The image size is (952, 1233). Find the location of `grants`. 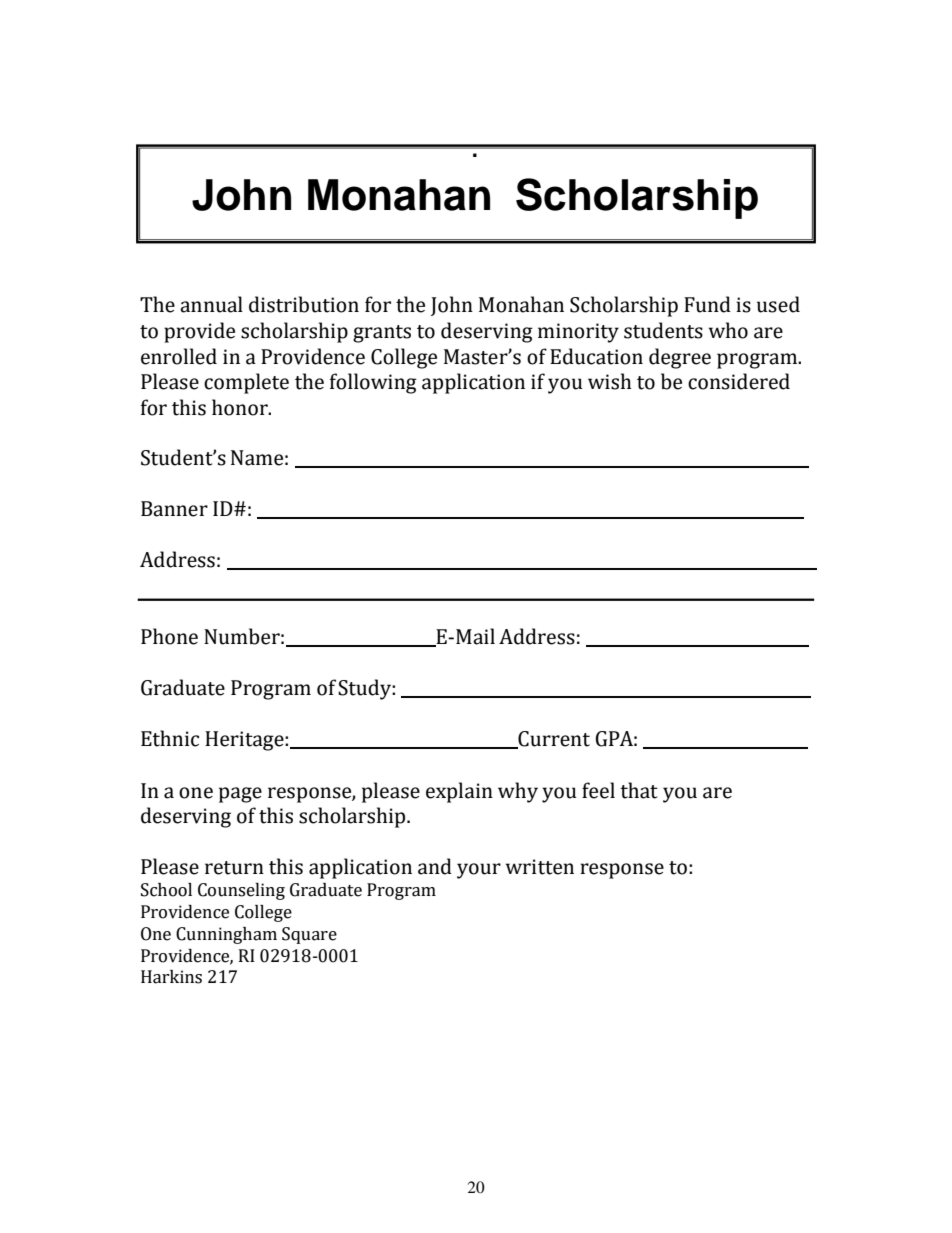

grants is located at coordinates (382, 334).
